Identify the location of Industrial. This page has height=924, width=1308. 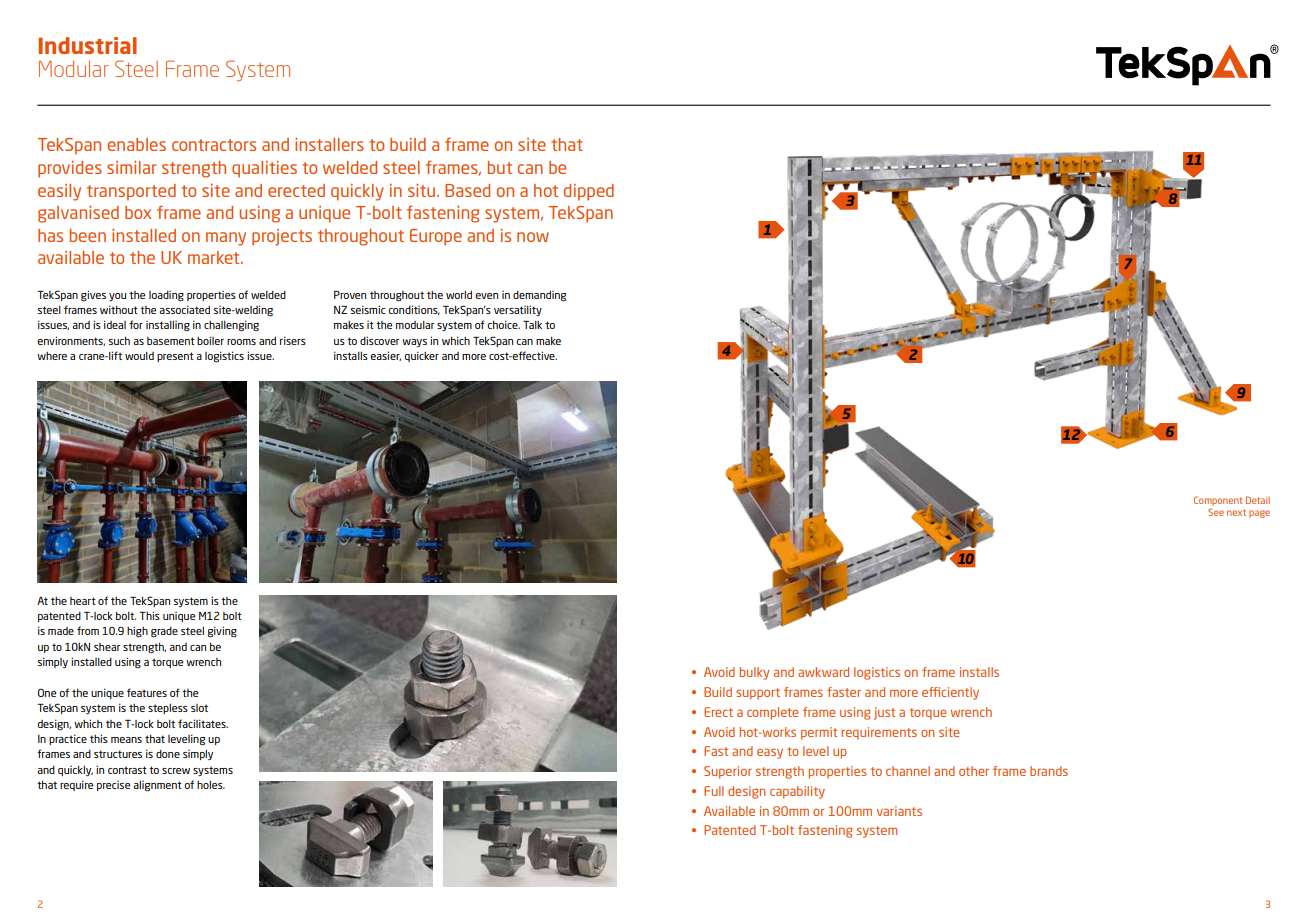
(87, 45).
